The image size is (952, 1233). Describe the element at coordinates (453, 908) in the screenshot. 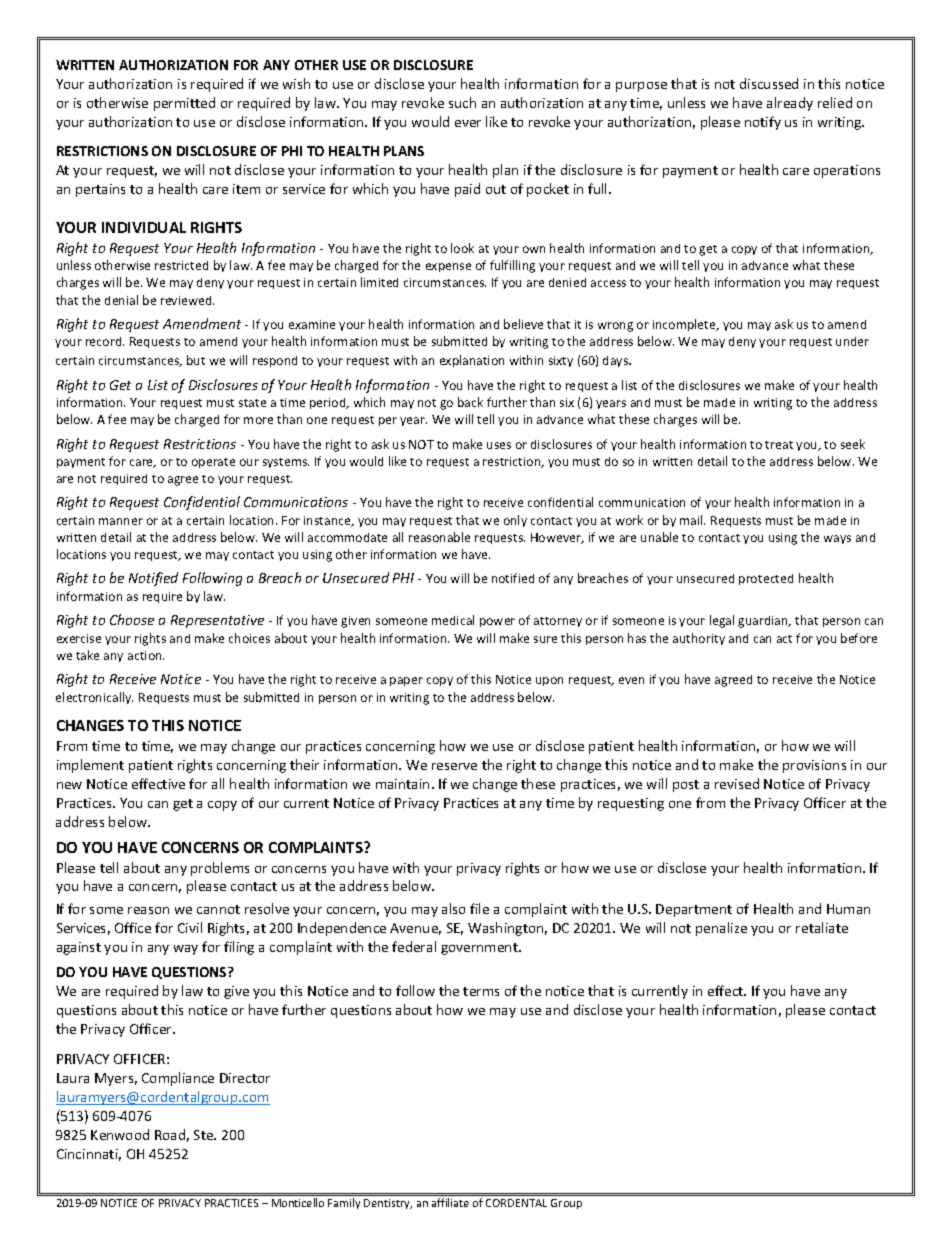

I see `also` at that location.
